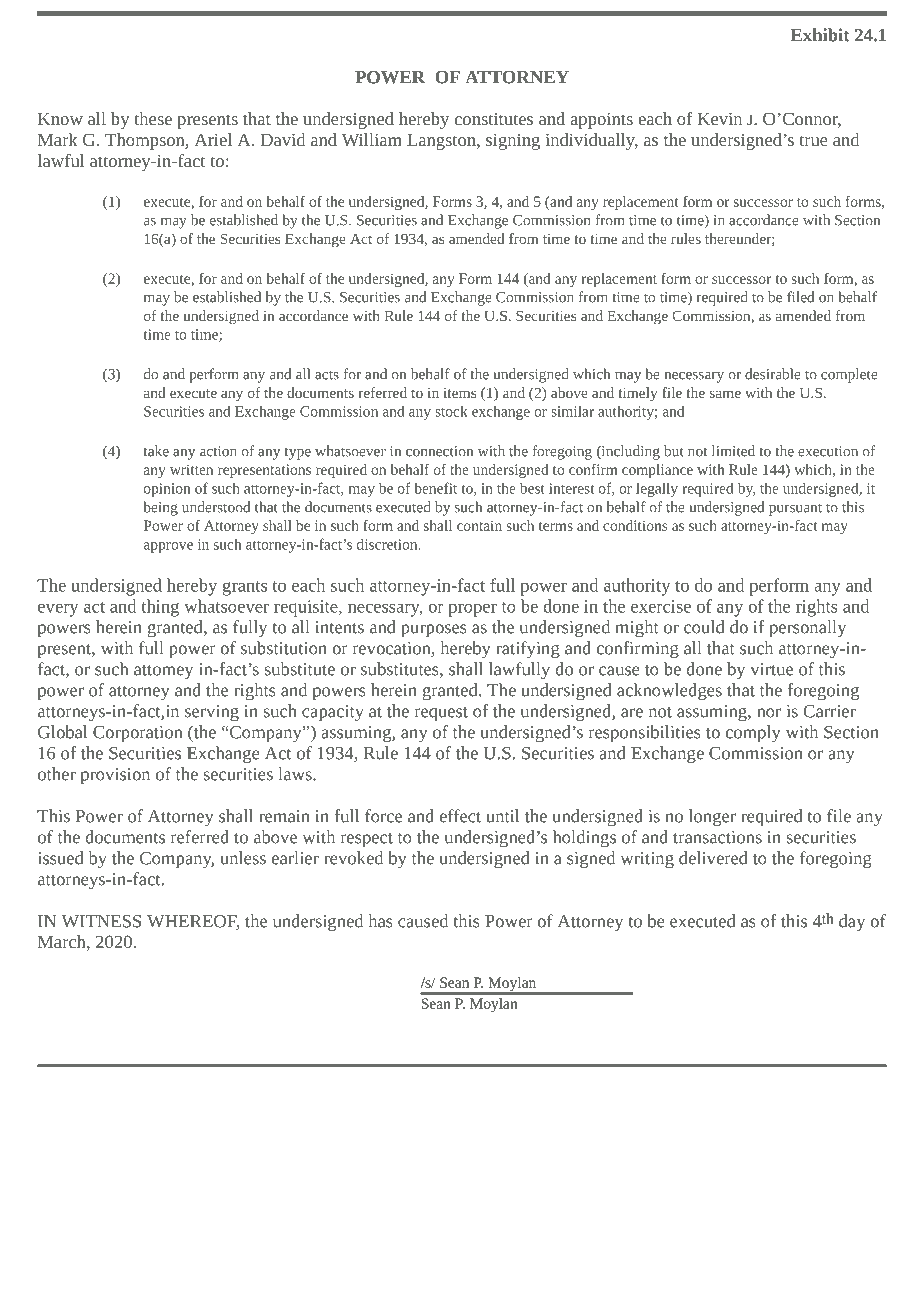 The height and width of the screenshot is (1308, 924). I want to click on has, so click(380, 921).
